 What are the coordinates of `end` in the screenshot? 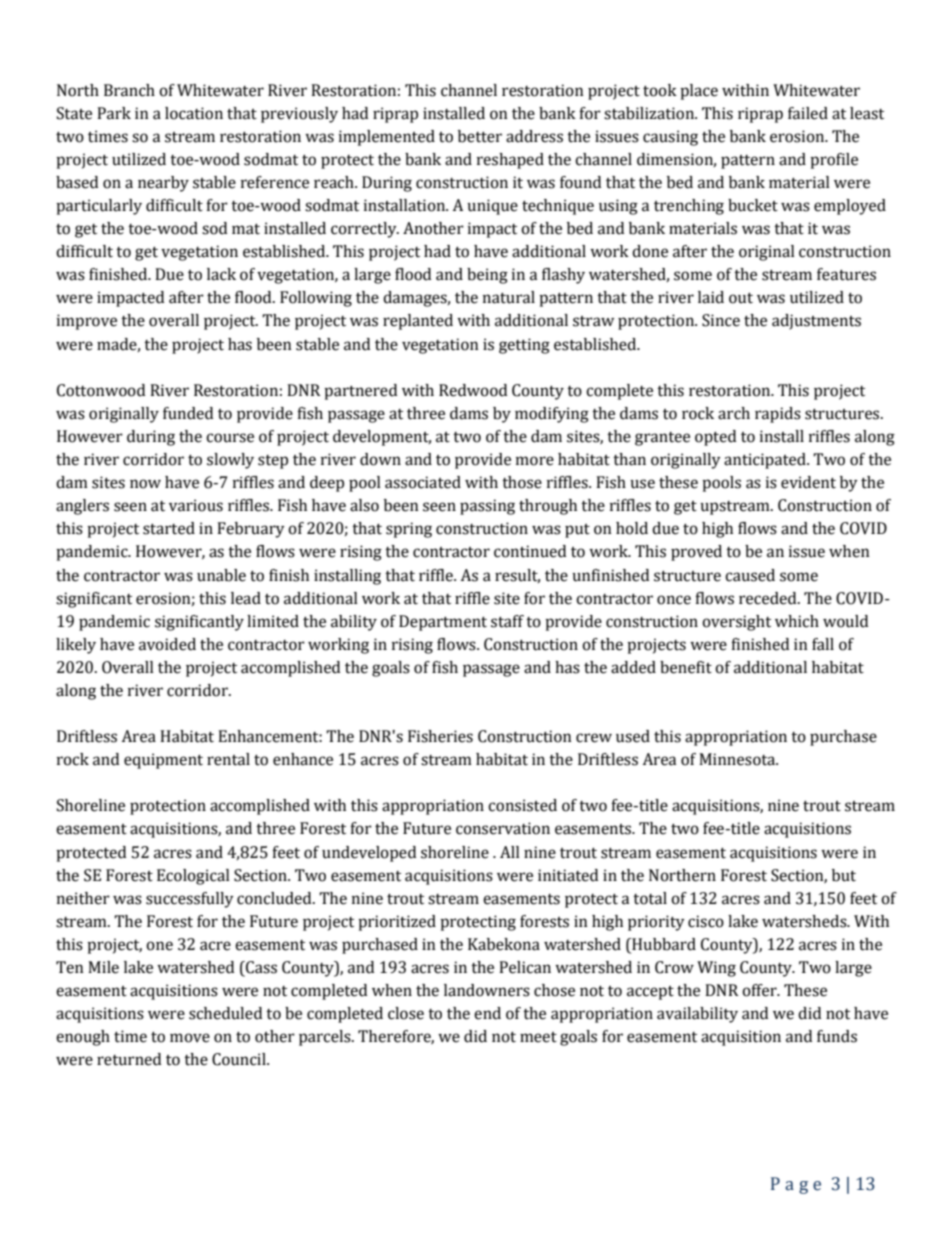 It's located at (487, 1013).
